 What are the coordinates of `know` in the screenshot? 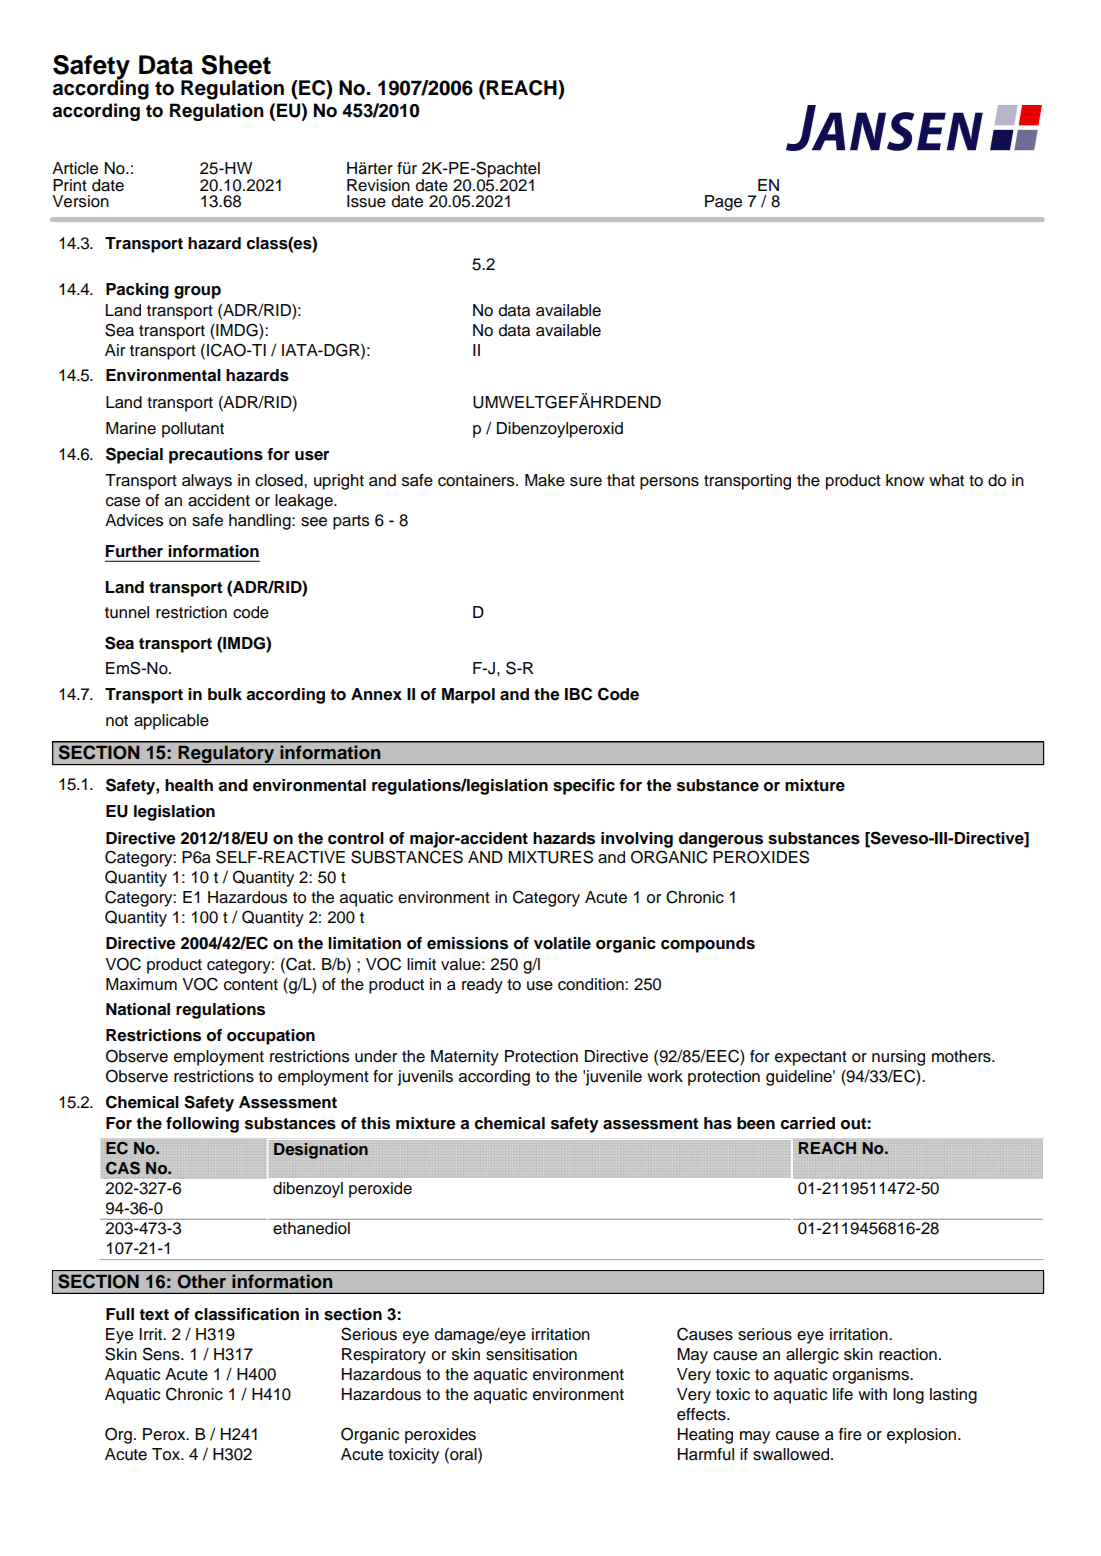 It's located at (905, 480).
